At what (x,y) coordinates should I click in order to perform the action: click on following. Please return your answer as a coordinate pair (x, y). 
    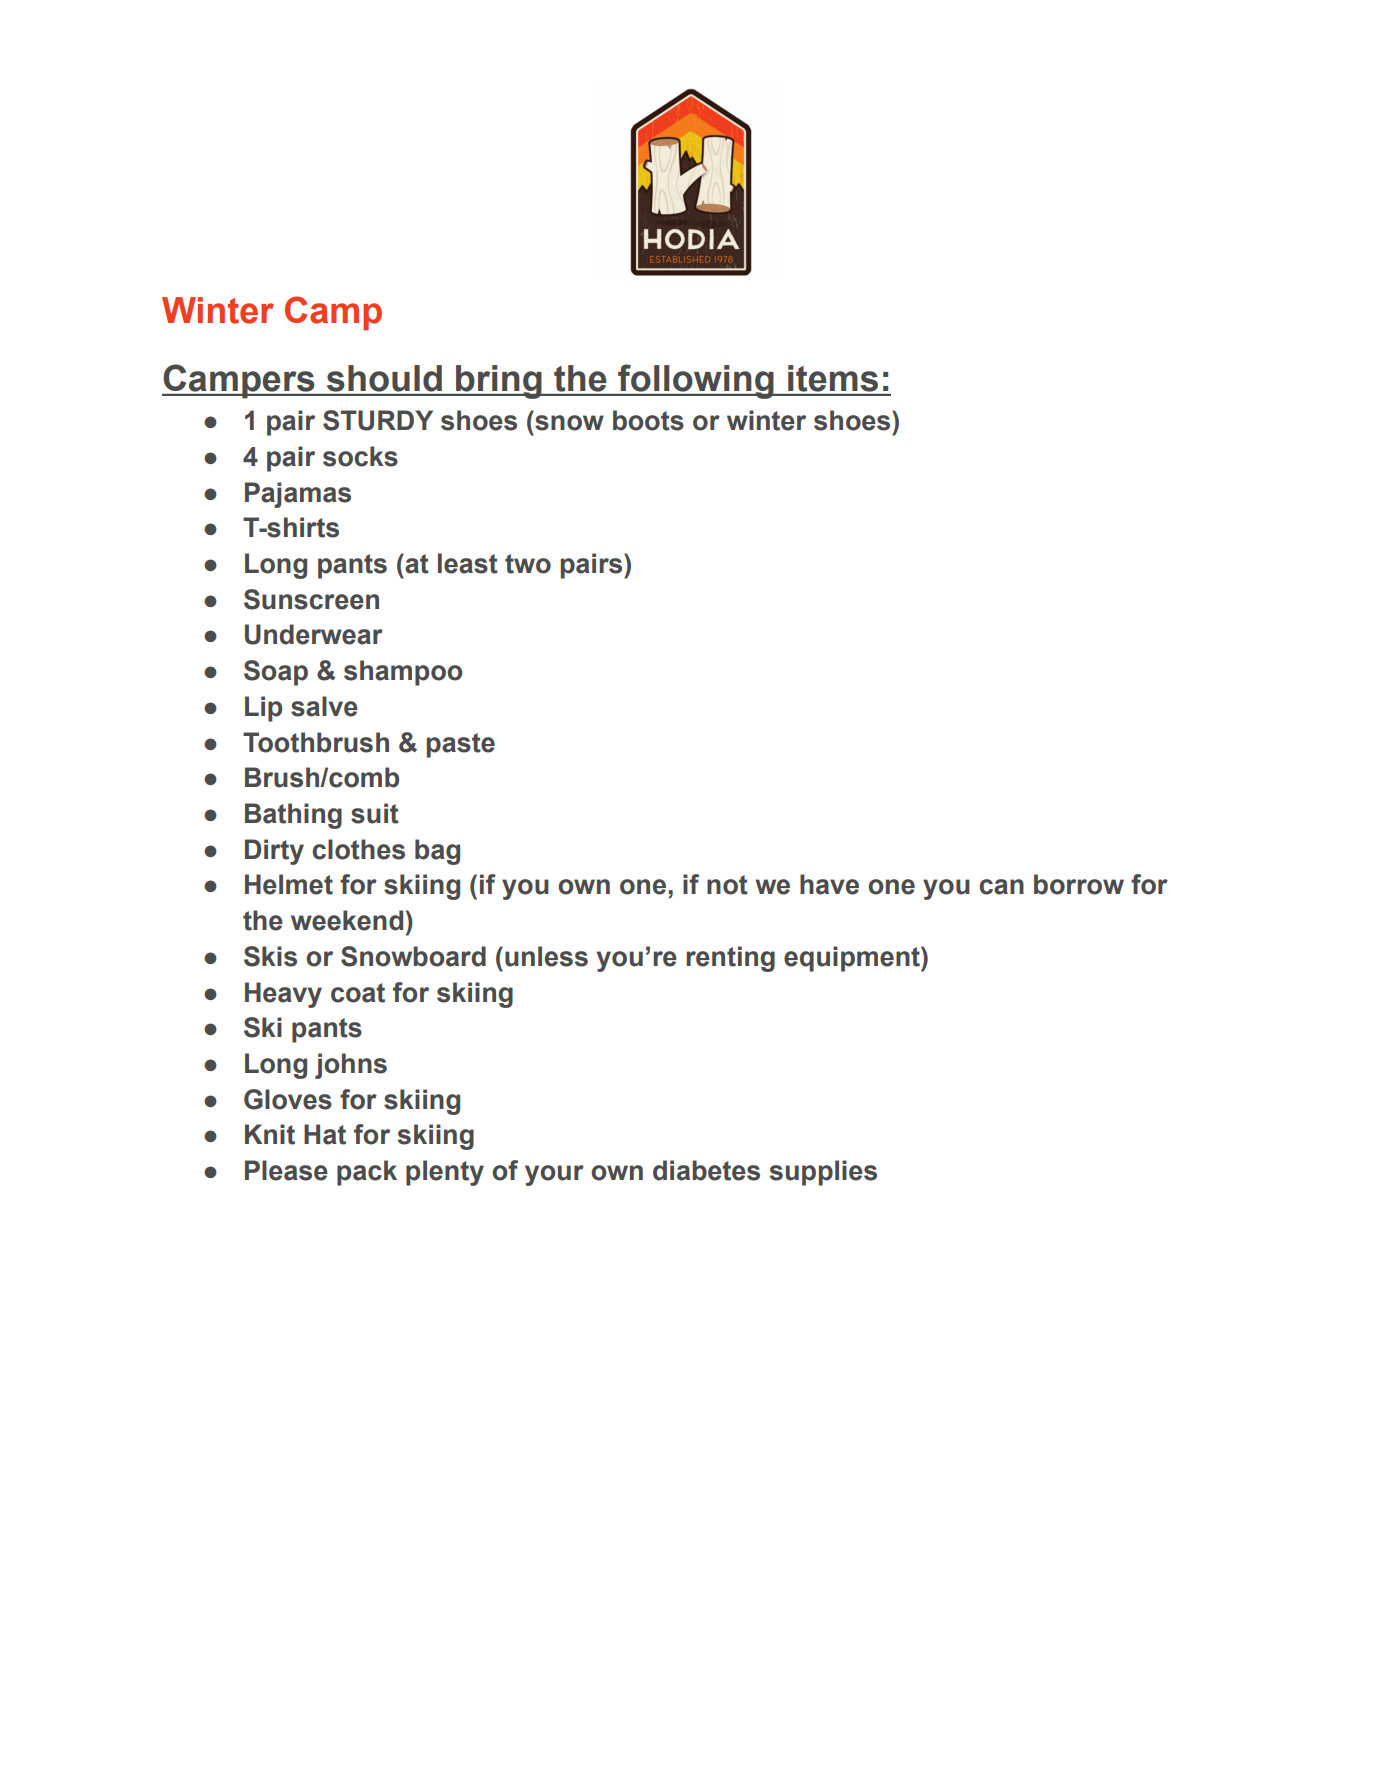
    Looking at the image, I should click on (696, 381).
